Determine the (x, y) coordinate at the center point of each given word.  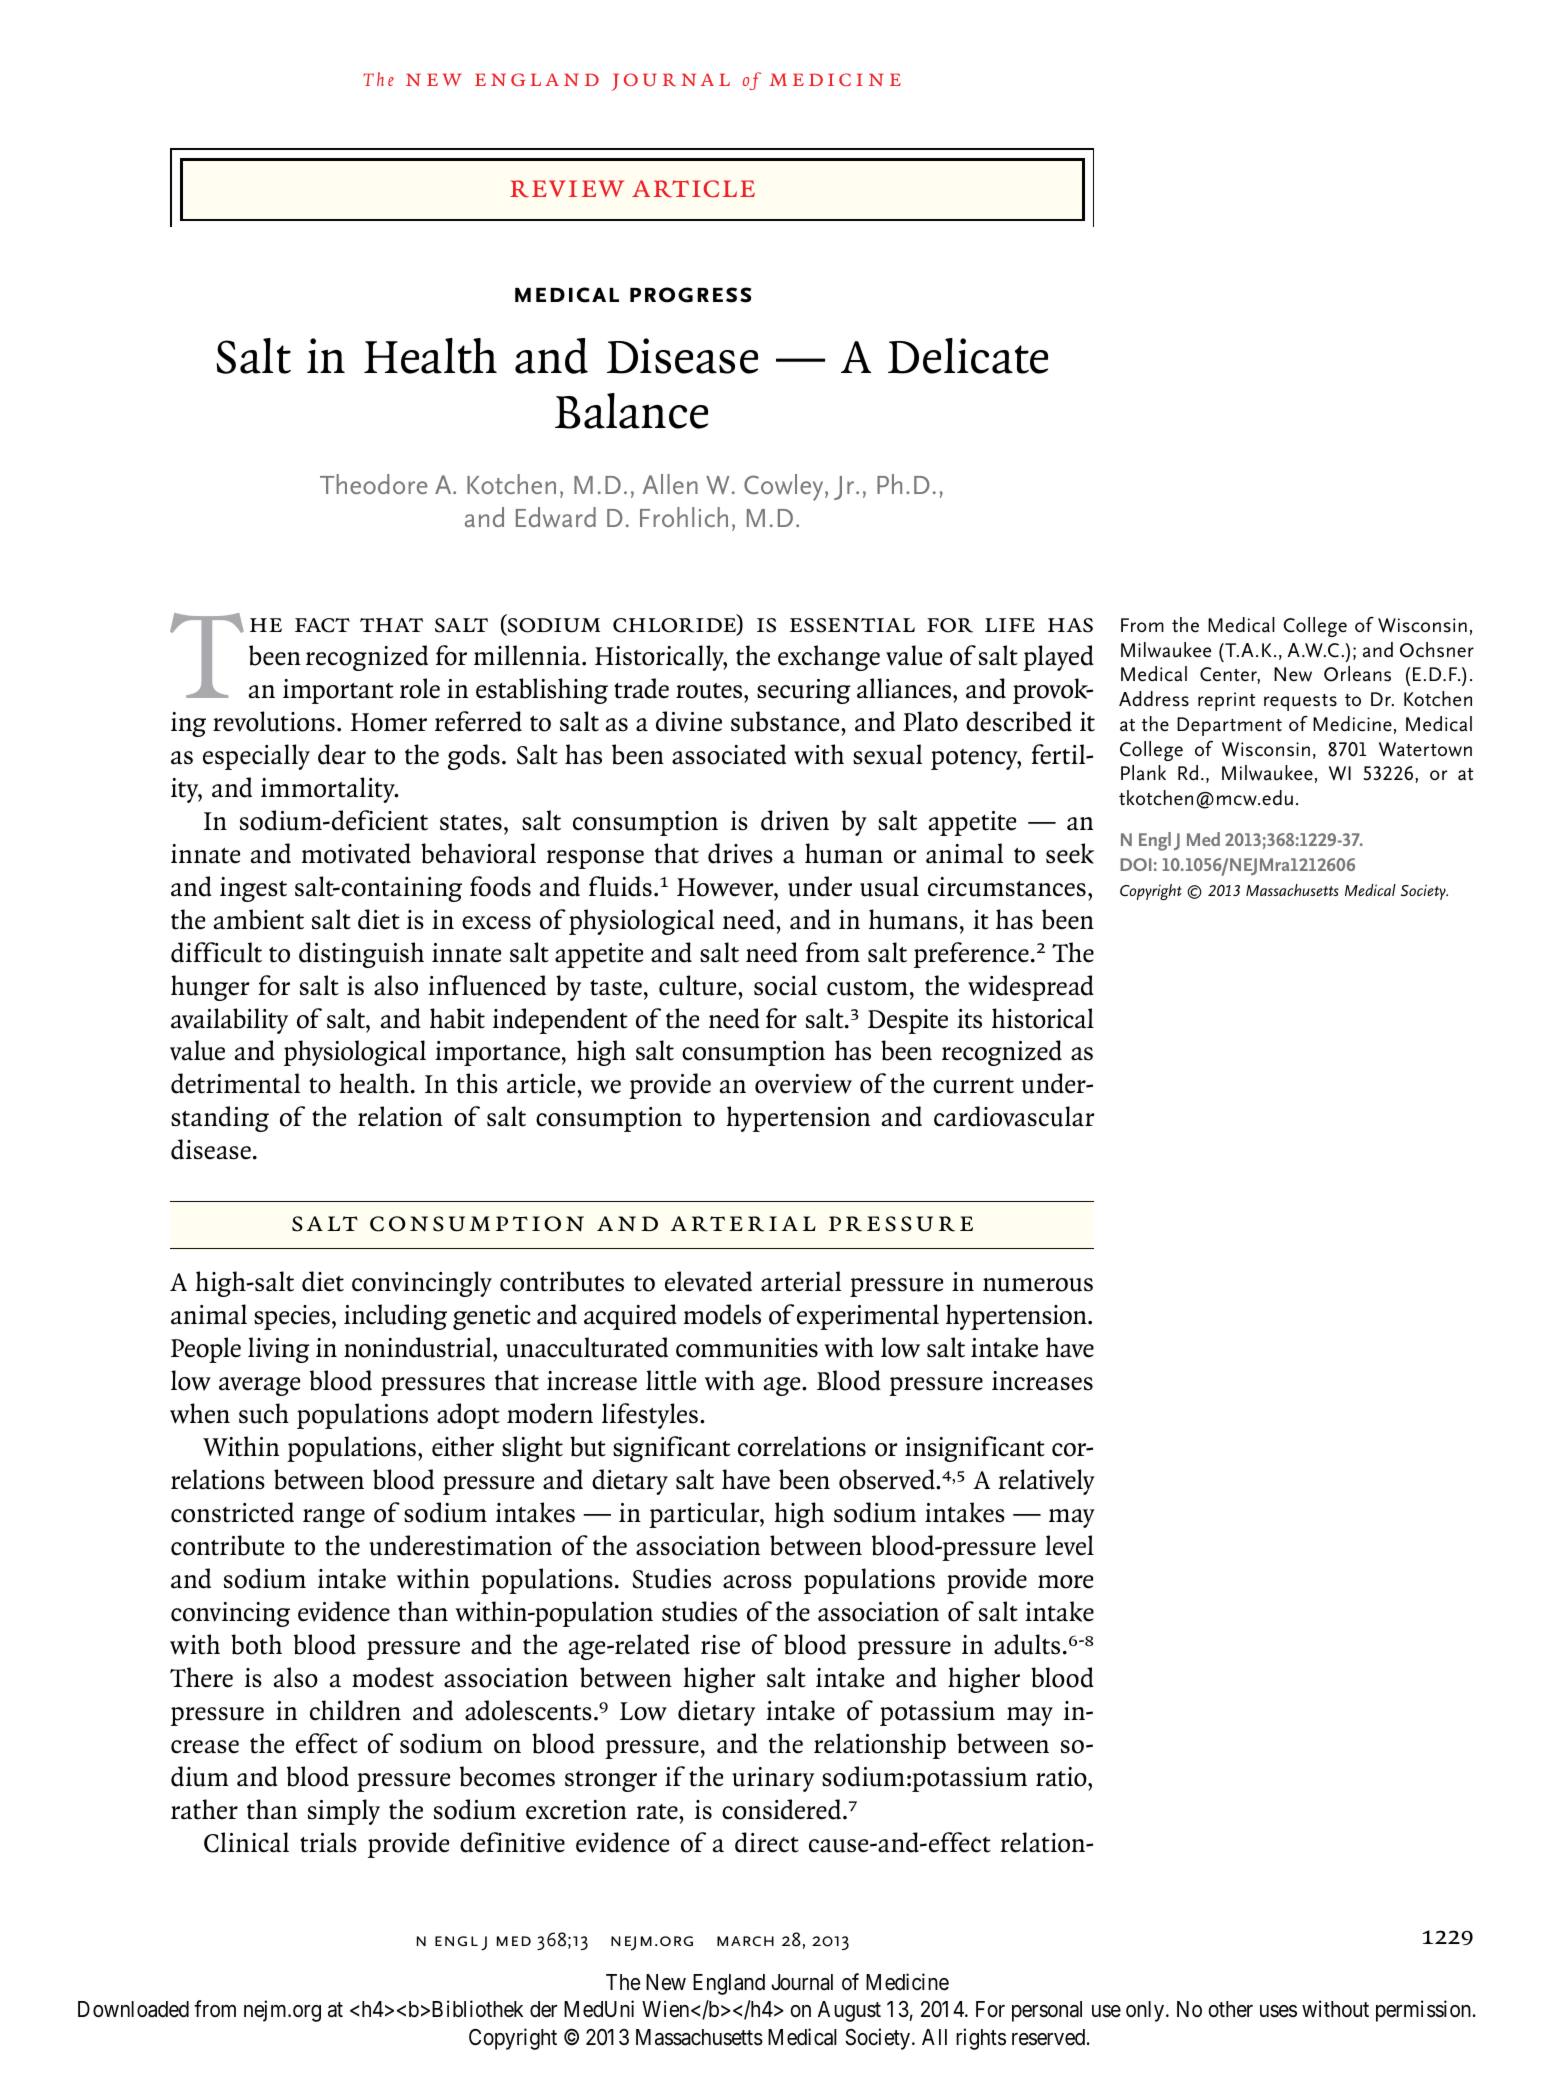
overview (803, 1084)
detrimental (235, 1083)
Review (567, 189)
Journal (802, 1982)
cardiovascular (1014, 1116)
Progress (690, 295)
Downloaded (133, 2009)
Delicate (968, 356)
